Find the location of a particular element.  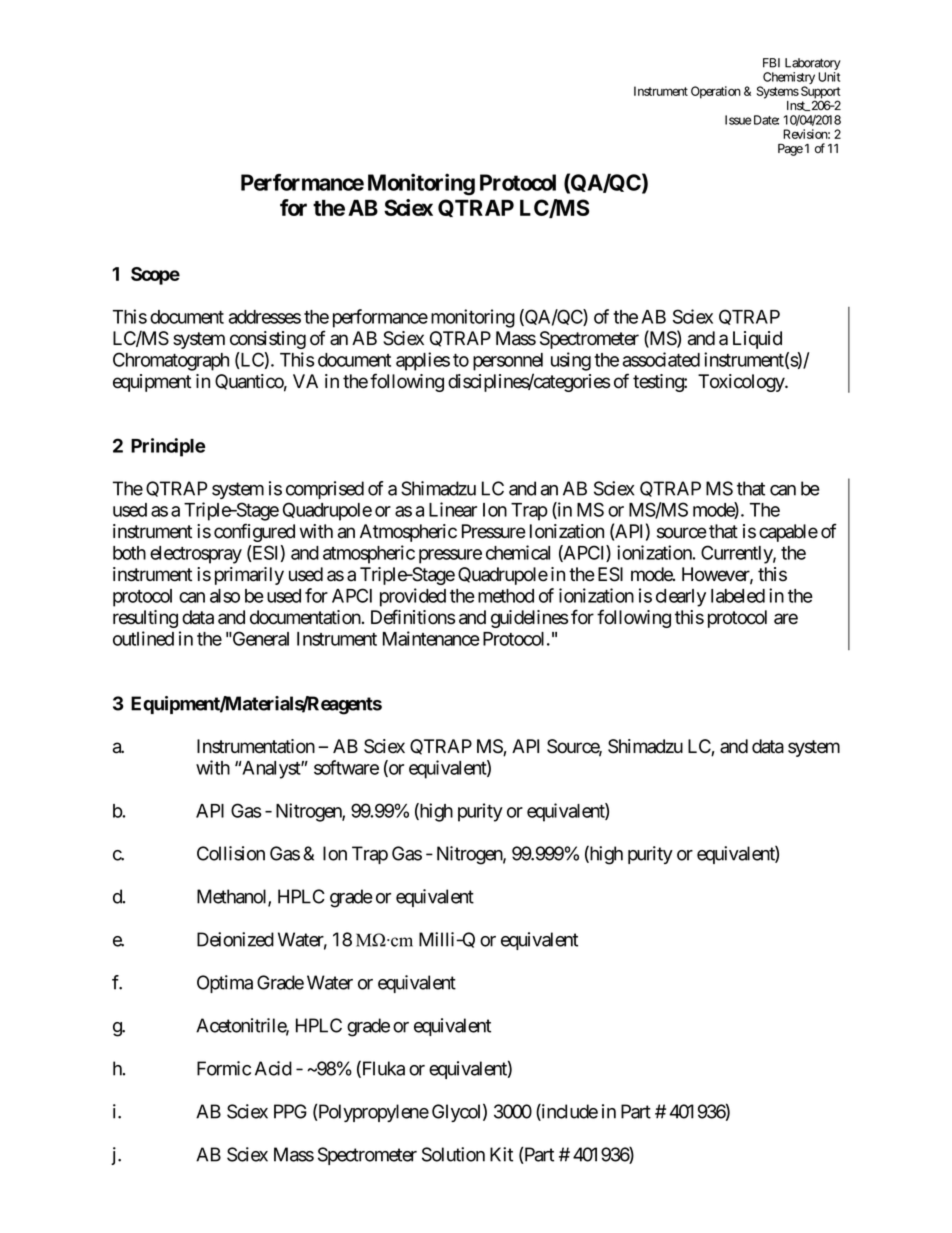

Issue is located at coordinates (738, 120).
